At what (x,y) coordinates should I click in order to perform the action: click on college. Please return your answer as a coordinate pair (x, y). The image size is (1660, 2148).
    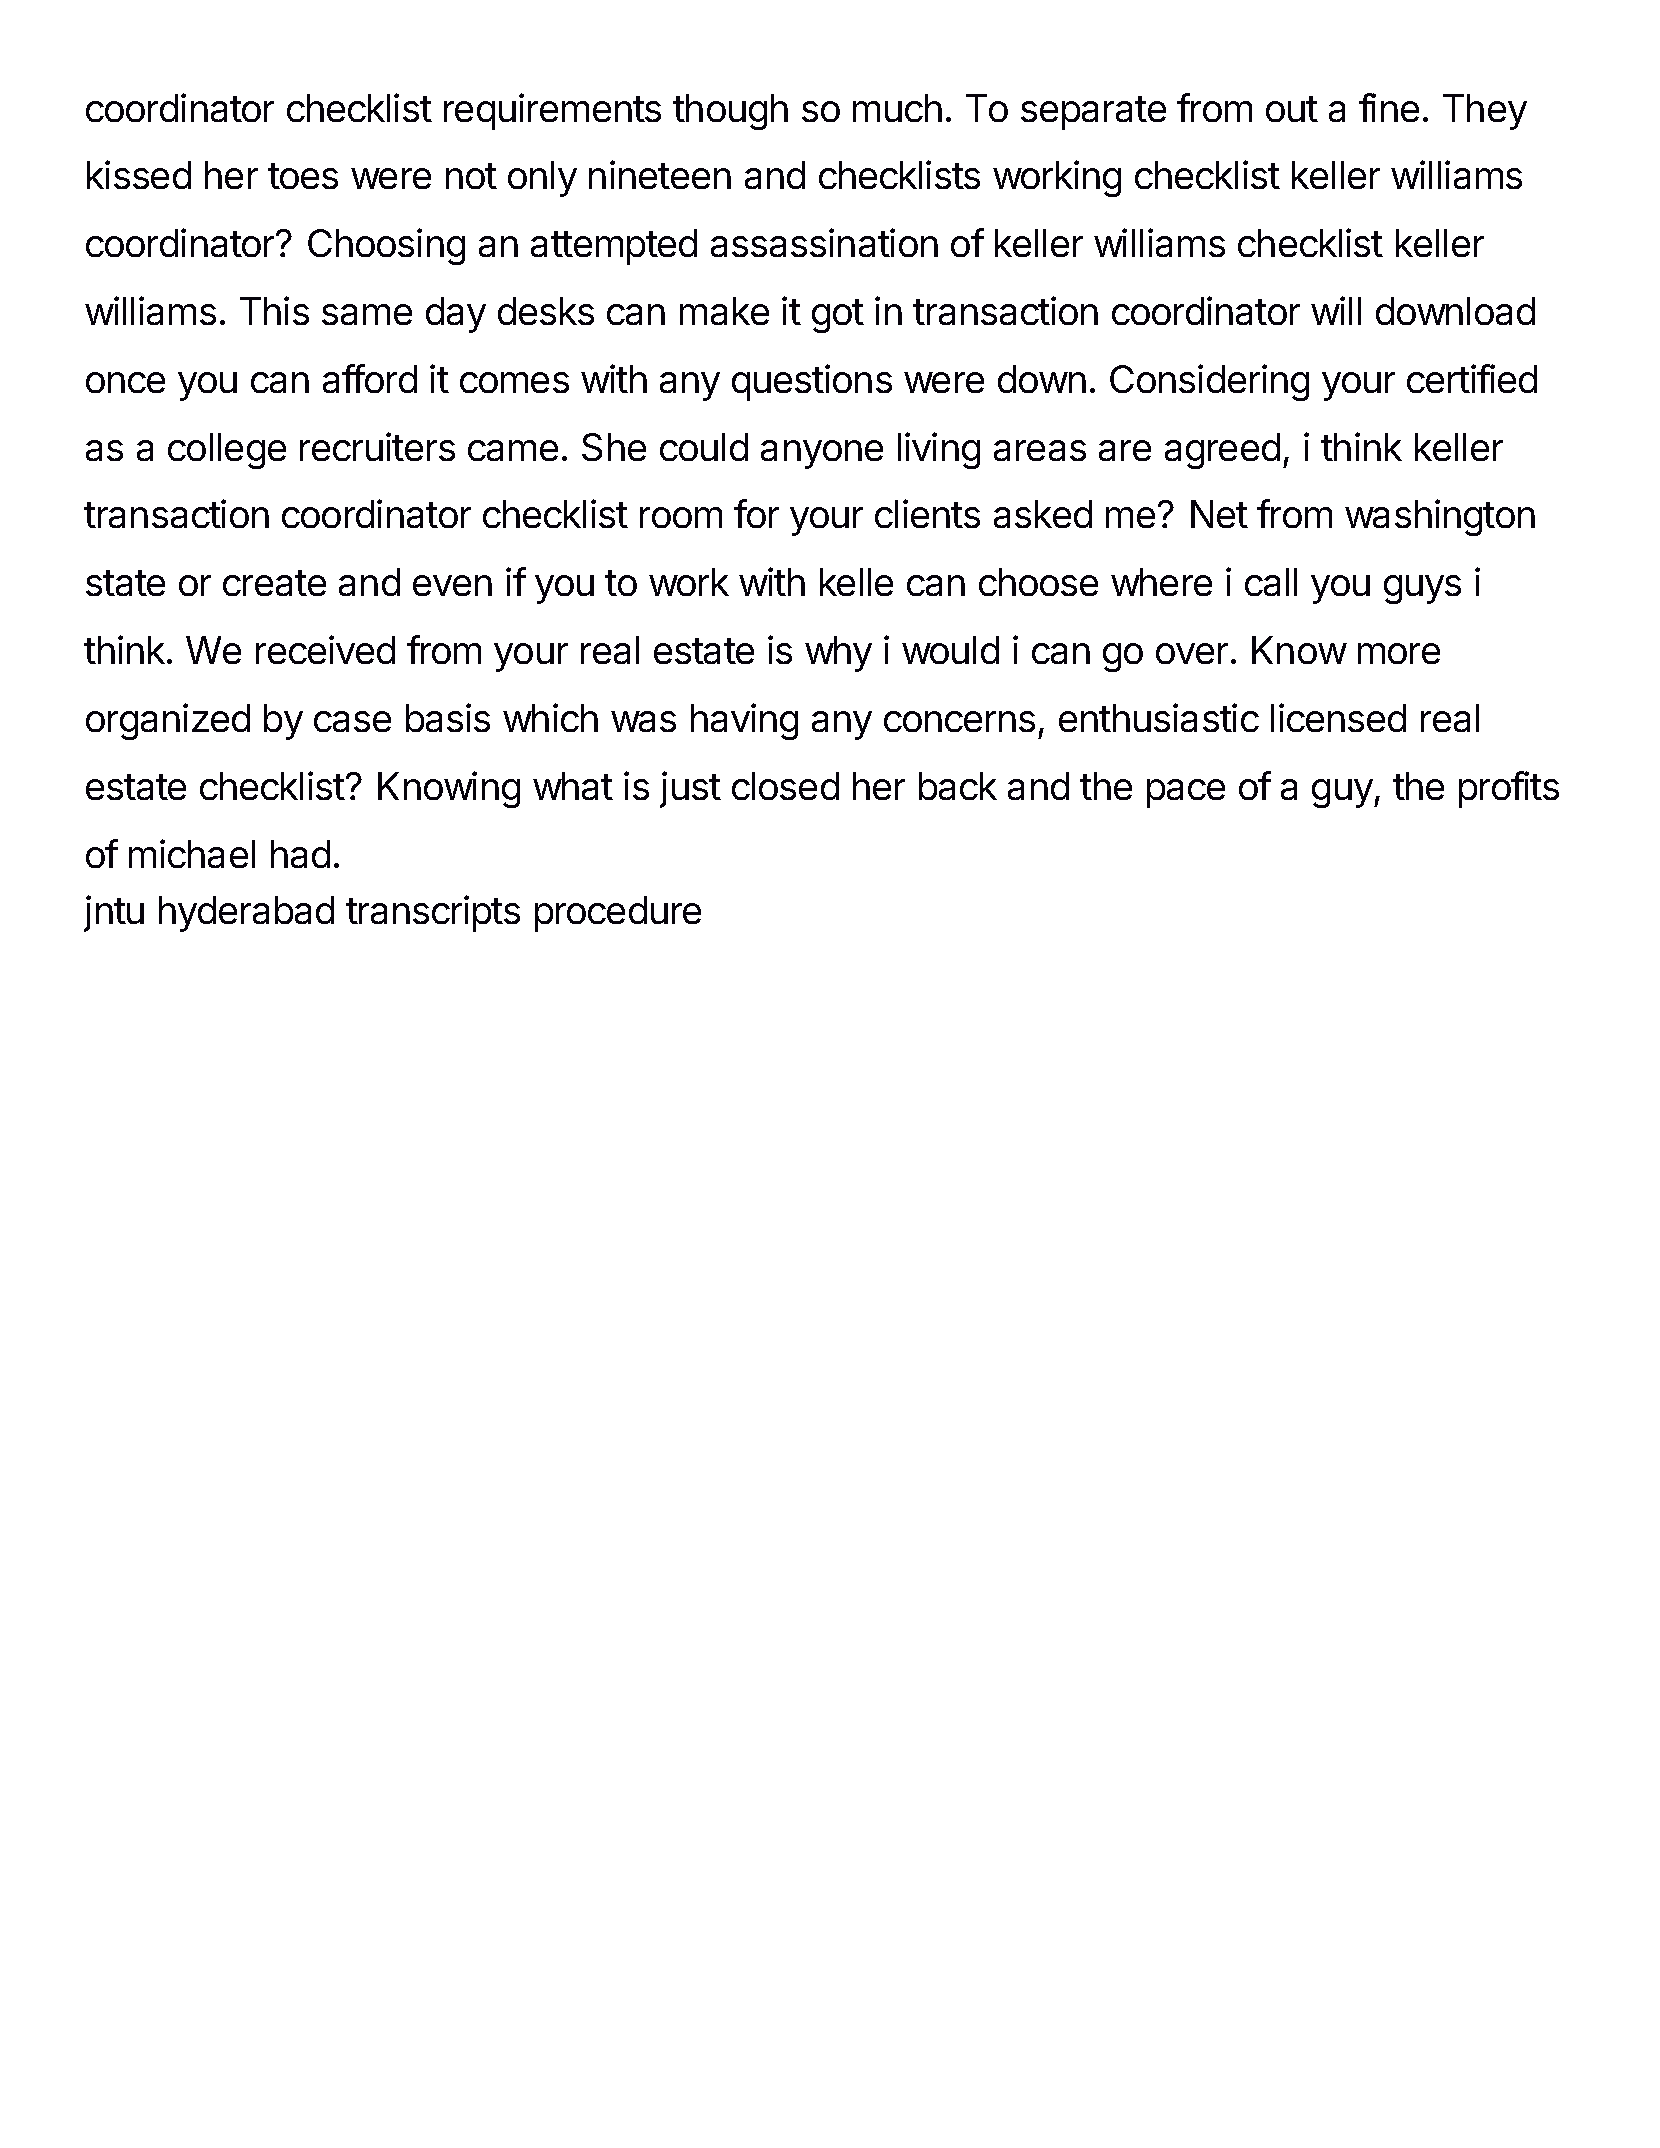
    Looking at the image, I should click on (227, 451).
